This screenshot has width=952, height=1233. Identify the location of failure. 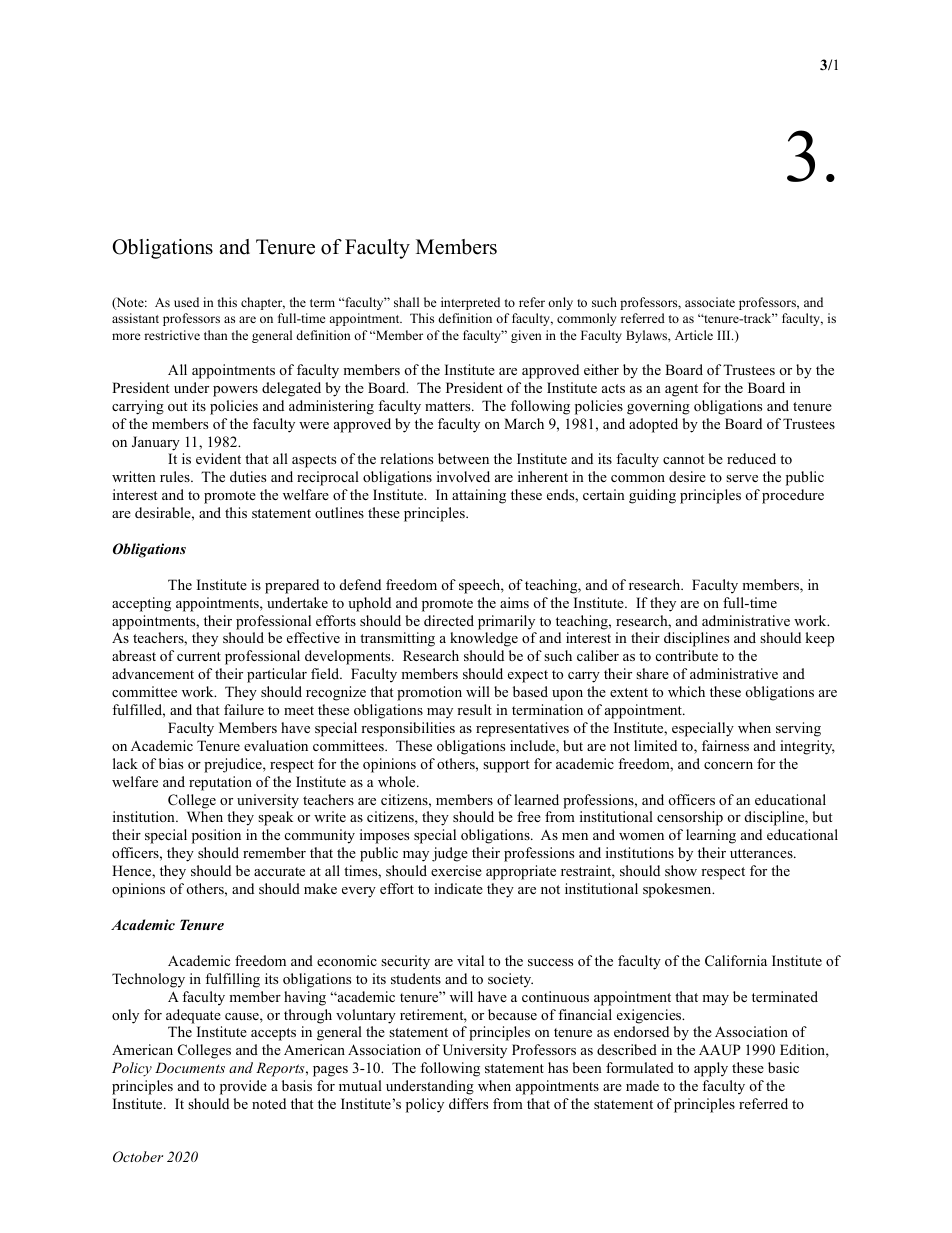
(244, 709).
